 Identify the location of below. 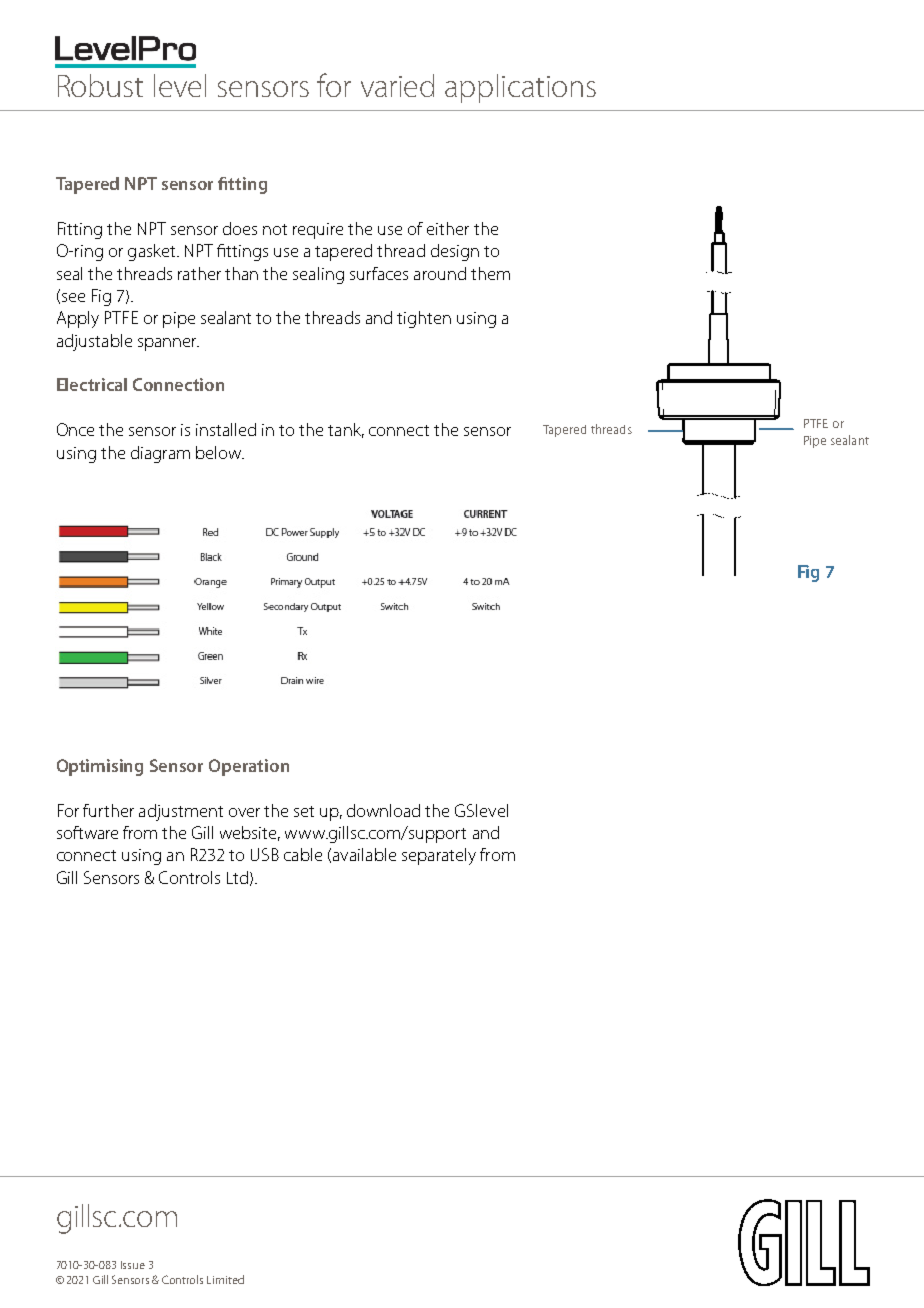
(220, 452).
